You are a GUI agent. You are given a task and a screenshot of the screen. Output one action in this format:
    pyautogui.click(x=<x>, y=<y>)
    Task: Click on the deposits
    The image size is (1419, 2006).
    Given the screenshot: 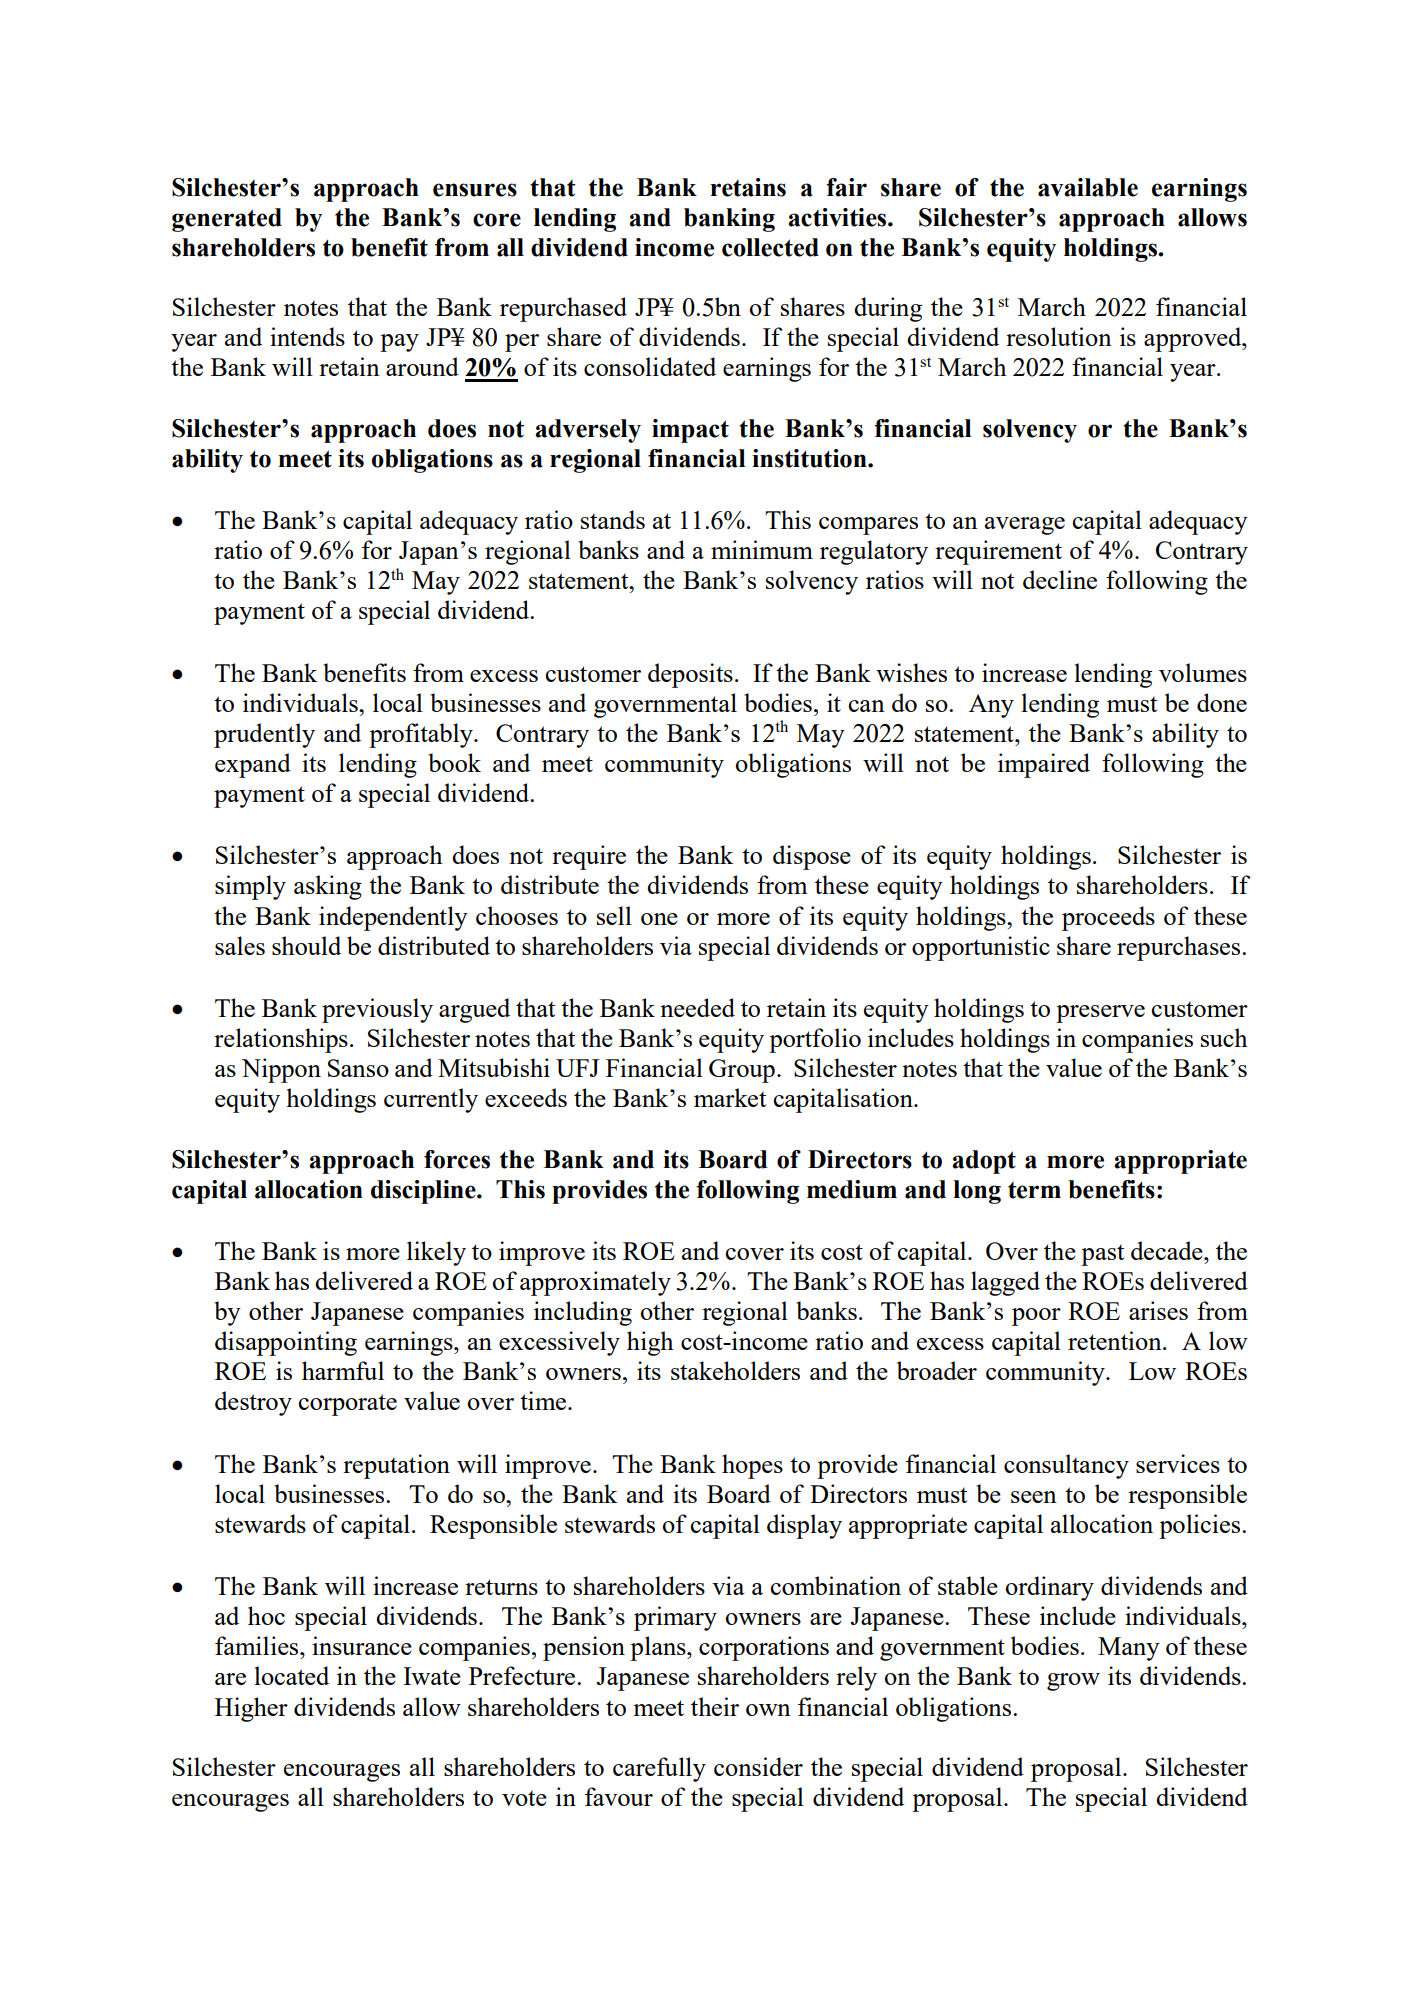 What is the action you would take?
    pyautogui.click(x=690, y=675)
